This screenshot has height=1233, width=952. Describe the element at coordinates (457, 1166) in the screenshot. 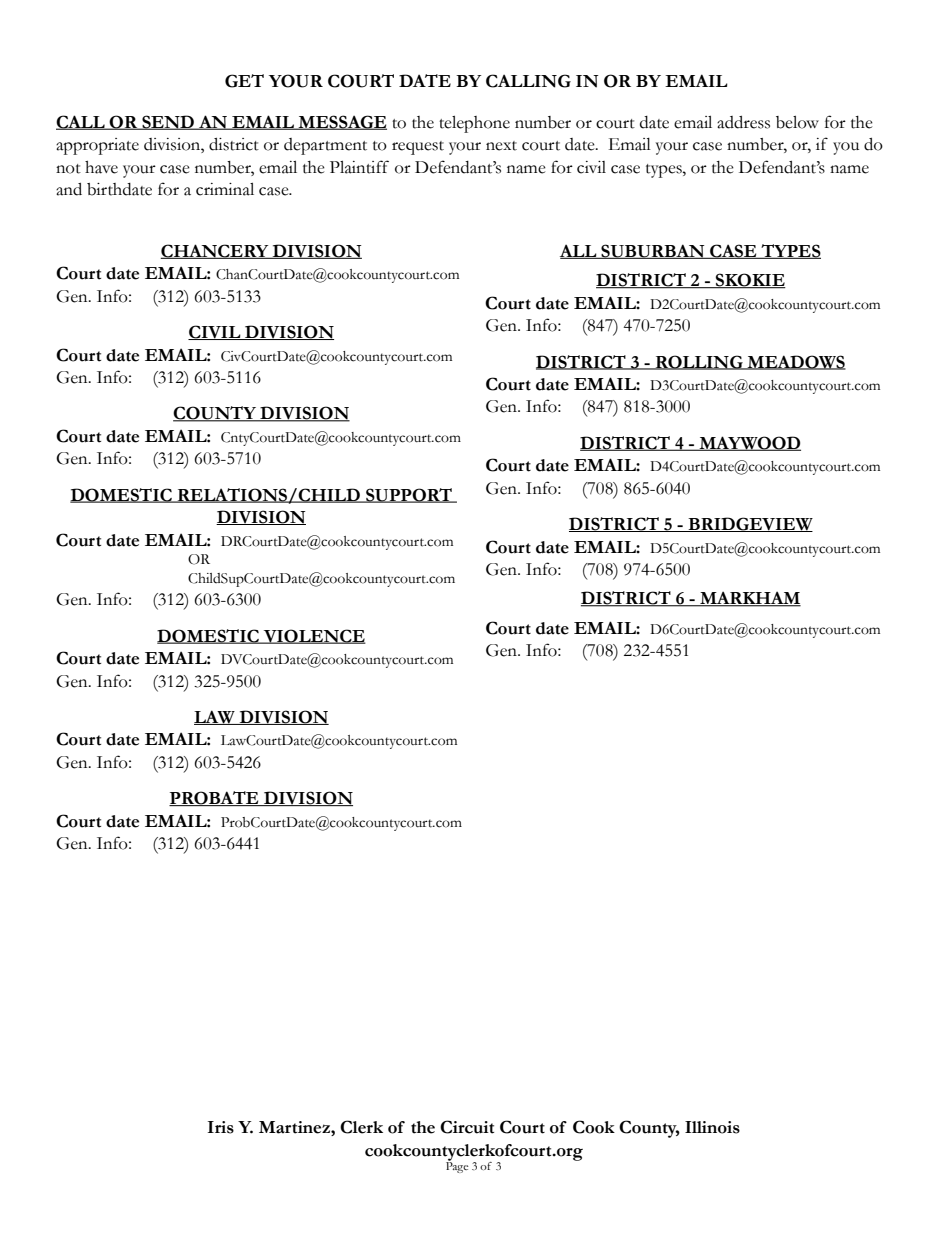

I see `Page` at that location.
